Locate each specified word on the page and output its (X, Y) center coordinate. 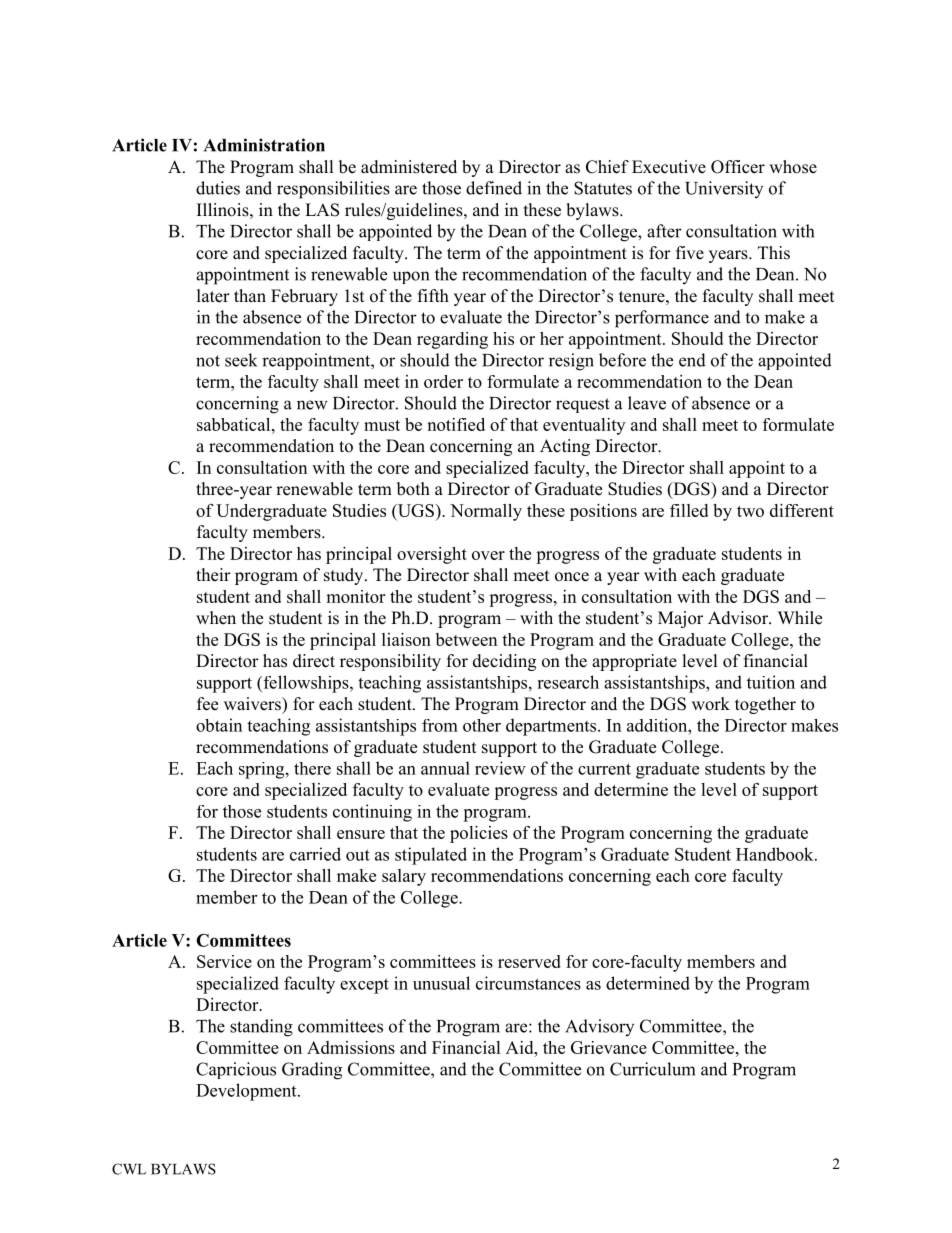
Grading (312, 1071)
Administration (264, 145)
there (312, 768)
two (750, 511)
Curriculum (652, 1069)
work (711, 704)
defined (494, 188)
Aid (521, 1047)
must (382, 425)
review (500, 768)
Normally (486, 512)
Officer (738, 167)
